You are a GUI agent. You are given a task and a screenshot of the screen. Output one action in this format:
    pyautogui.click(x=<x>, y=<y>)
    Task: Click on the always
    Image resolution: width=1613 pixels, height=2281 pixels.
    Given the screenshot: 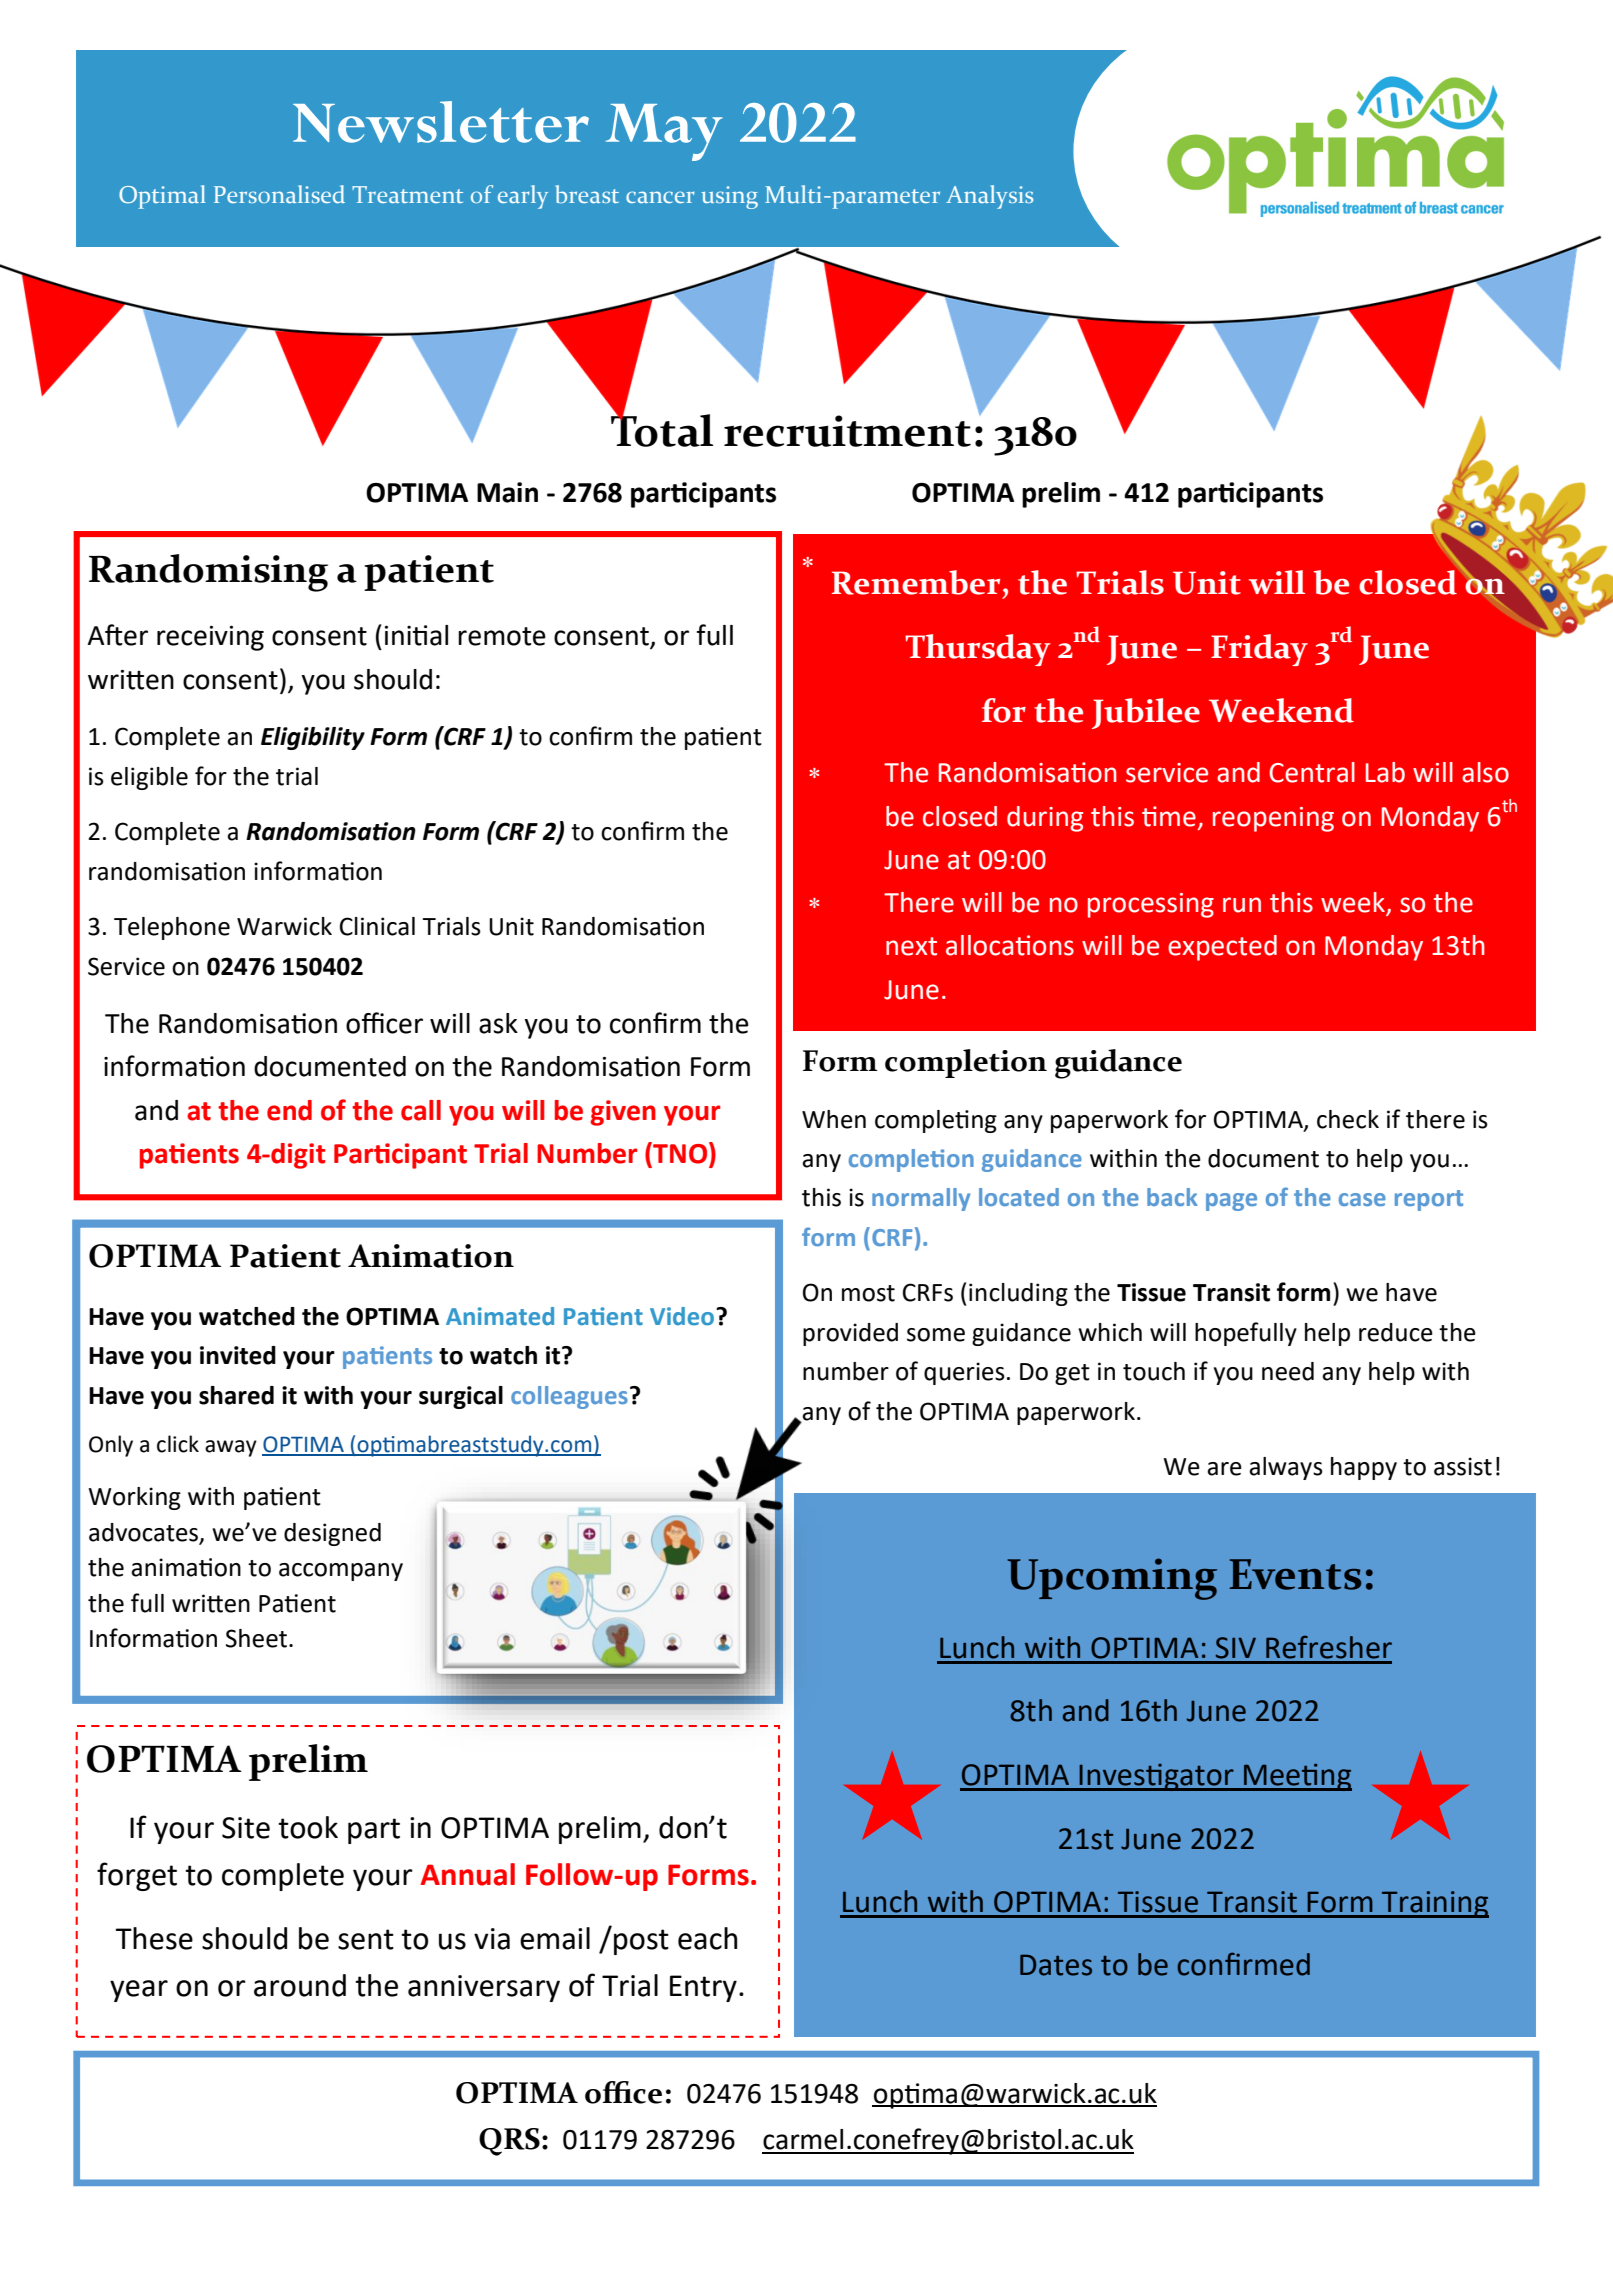 What is the action you would take?
    pyautogui.click(x=1286, y=1468)
